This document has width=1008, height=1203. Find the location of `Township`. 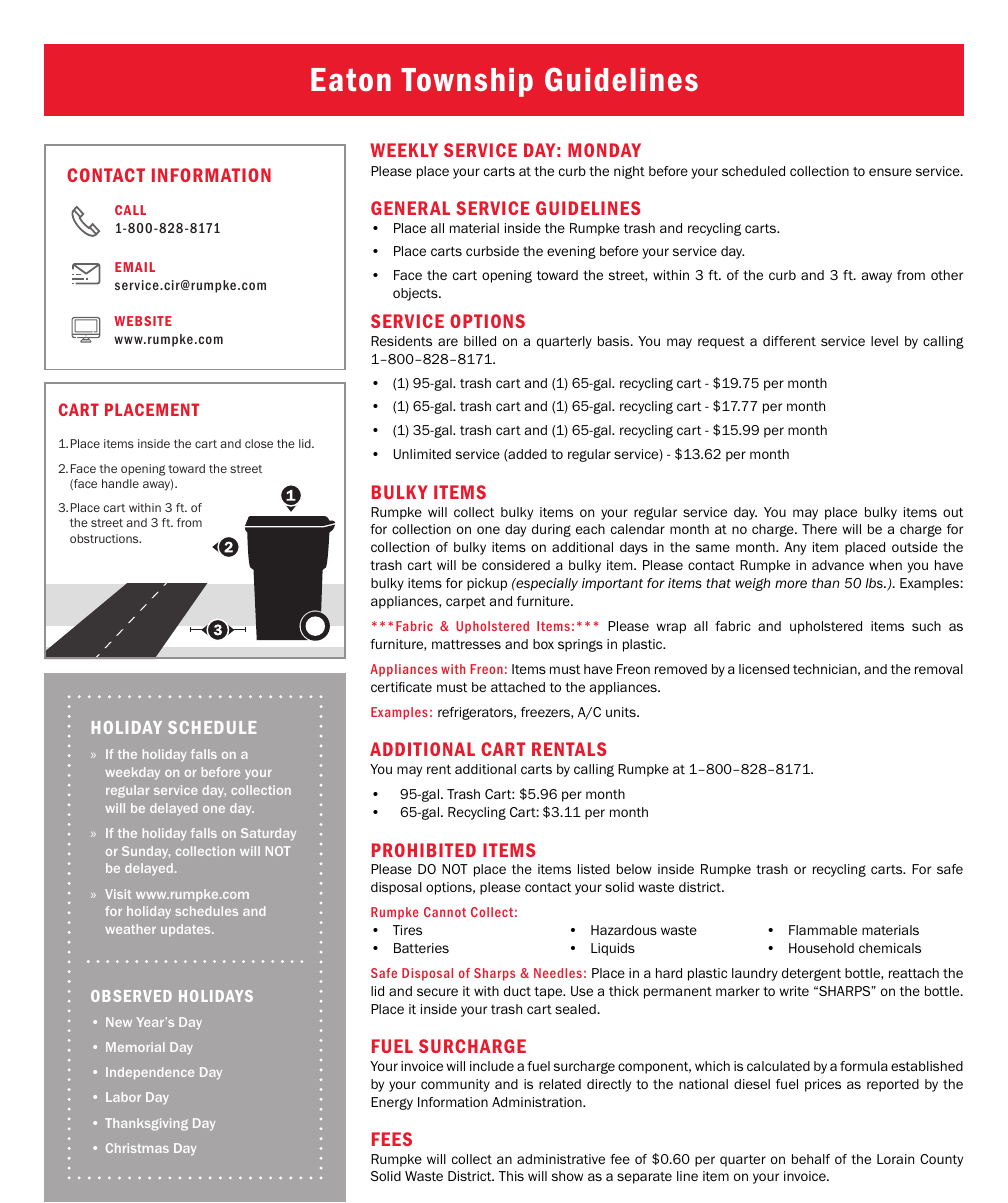

Township is located at coordinates (467, 82).
